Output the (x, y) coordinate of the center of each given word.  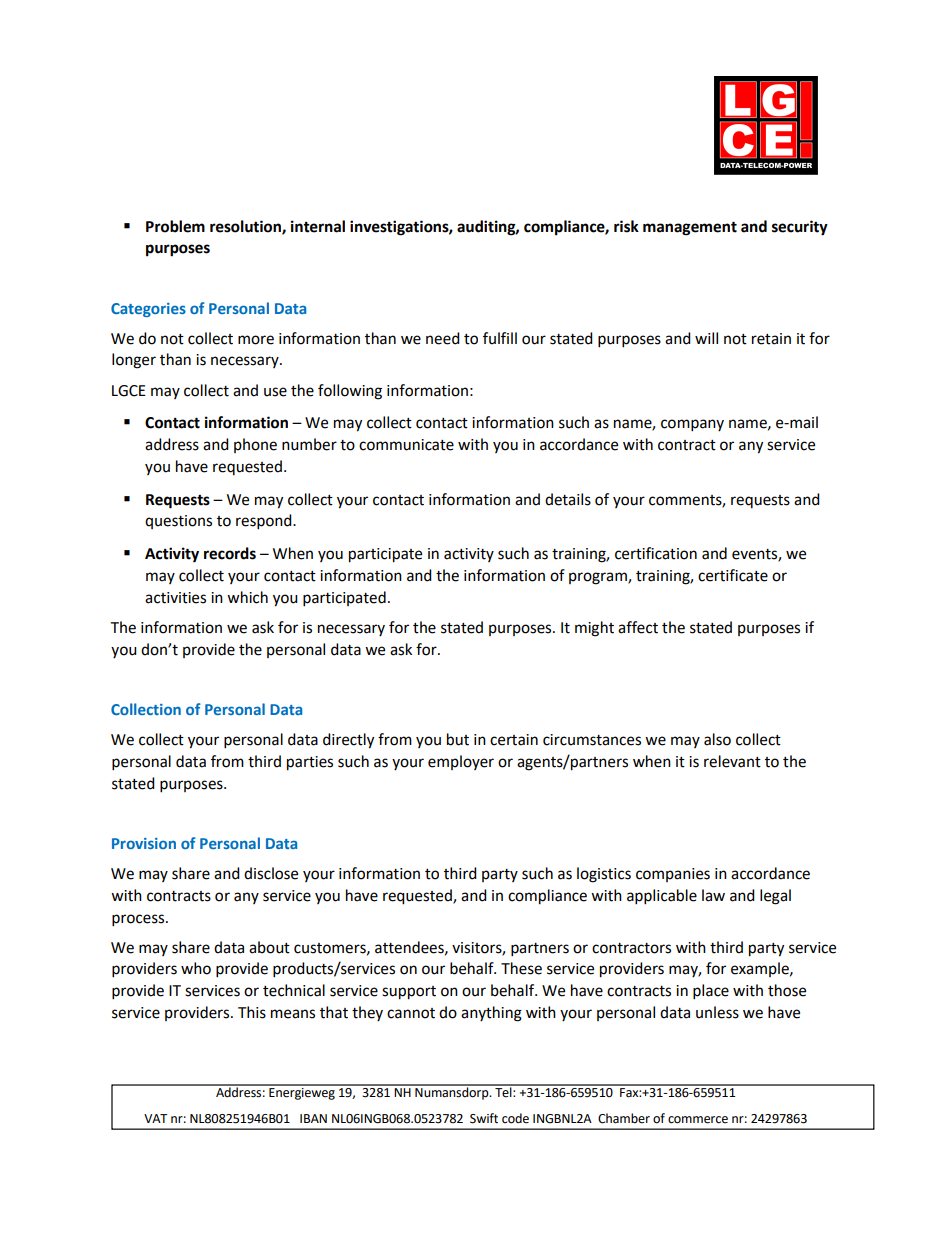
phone (255, 445)
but (458, 739)
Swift (484, 1118)
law (713, 895)
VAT (156, 1118)
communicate (406, 445)
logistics (604, 875)
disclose (271, 873)
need (443, 338)
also (717, 739)
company (692, 425)
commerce (698, 1120)
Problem (175, 226)
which (247, 597)
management (690, 228)
